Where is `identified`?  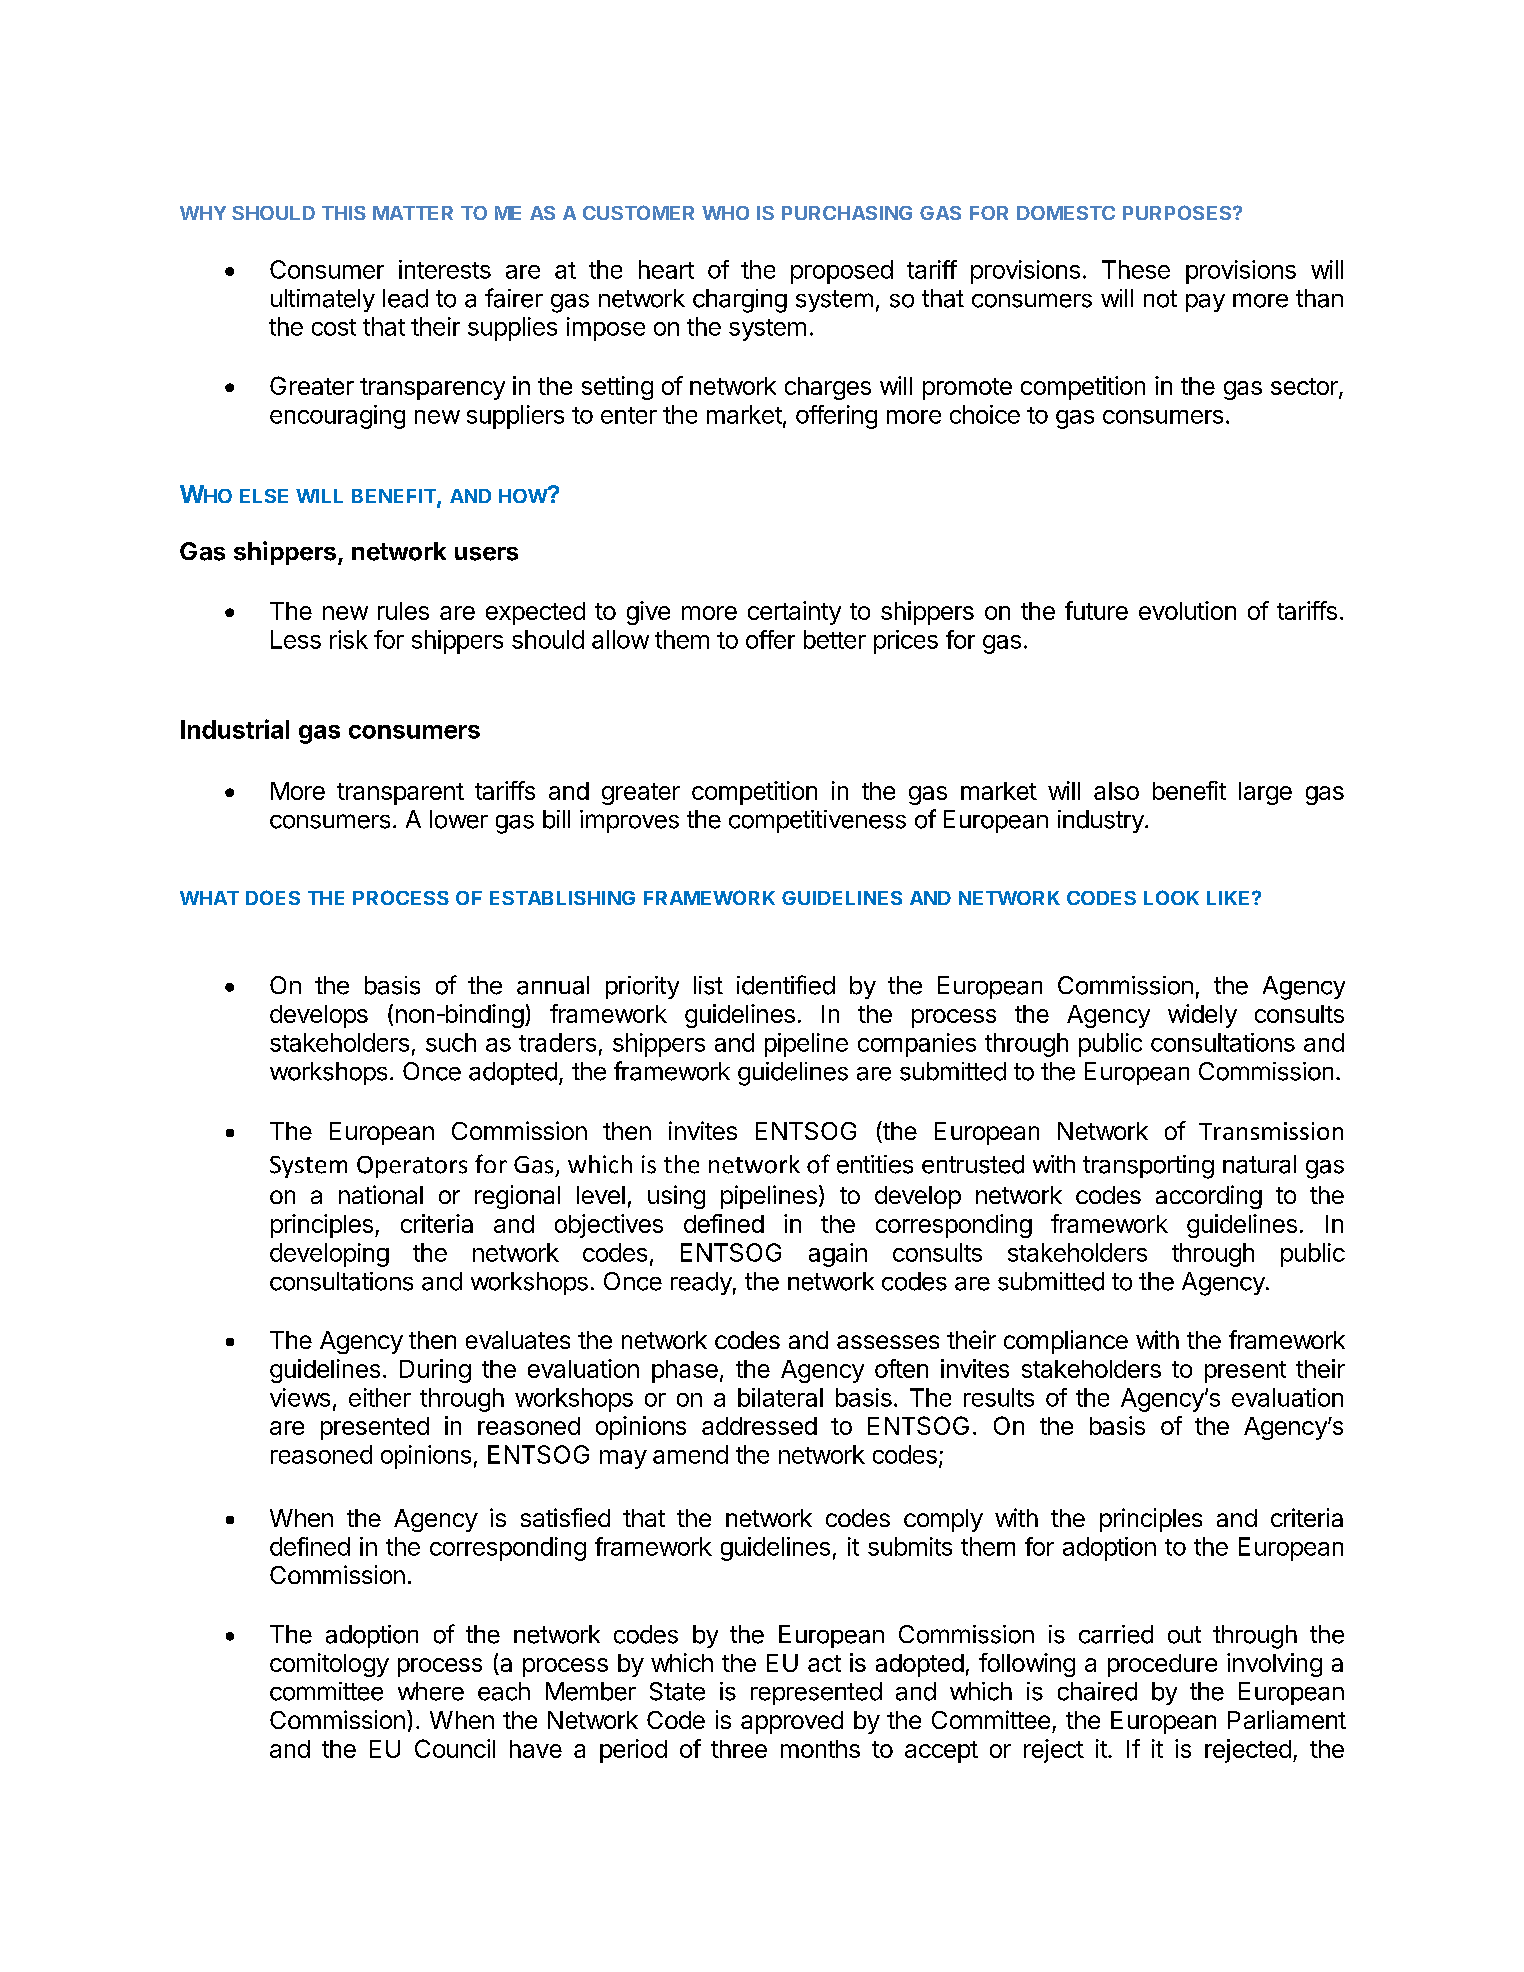
identified is located at coordinates (786, 985).
